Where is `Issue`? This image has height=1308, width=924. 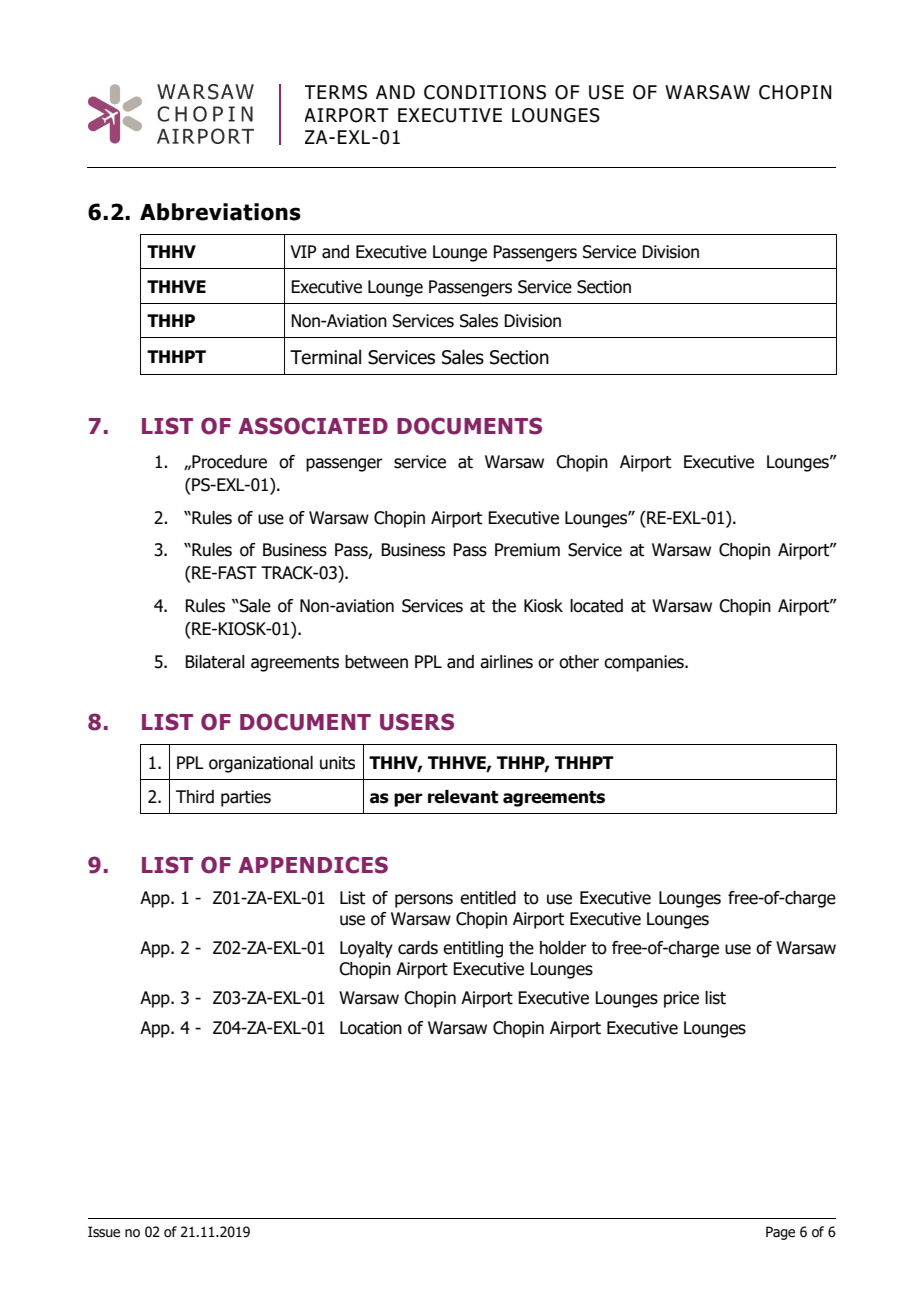 Issue is located at coordinates (104, 1232).
